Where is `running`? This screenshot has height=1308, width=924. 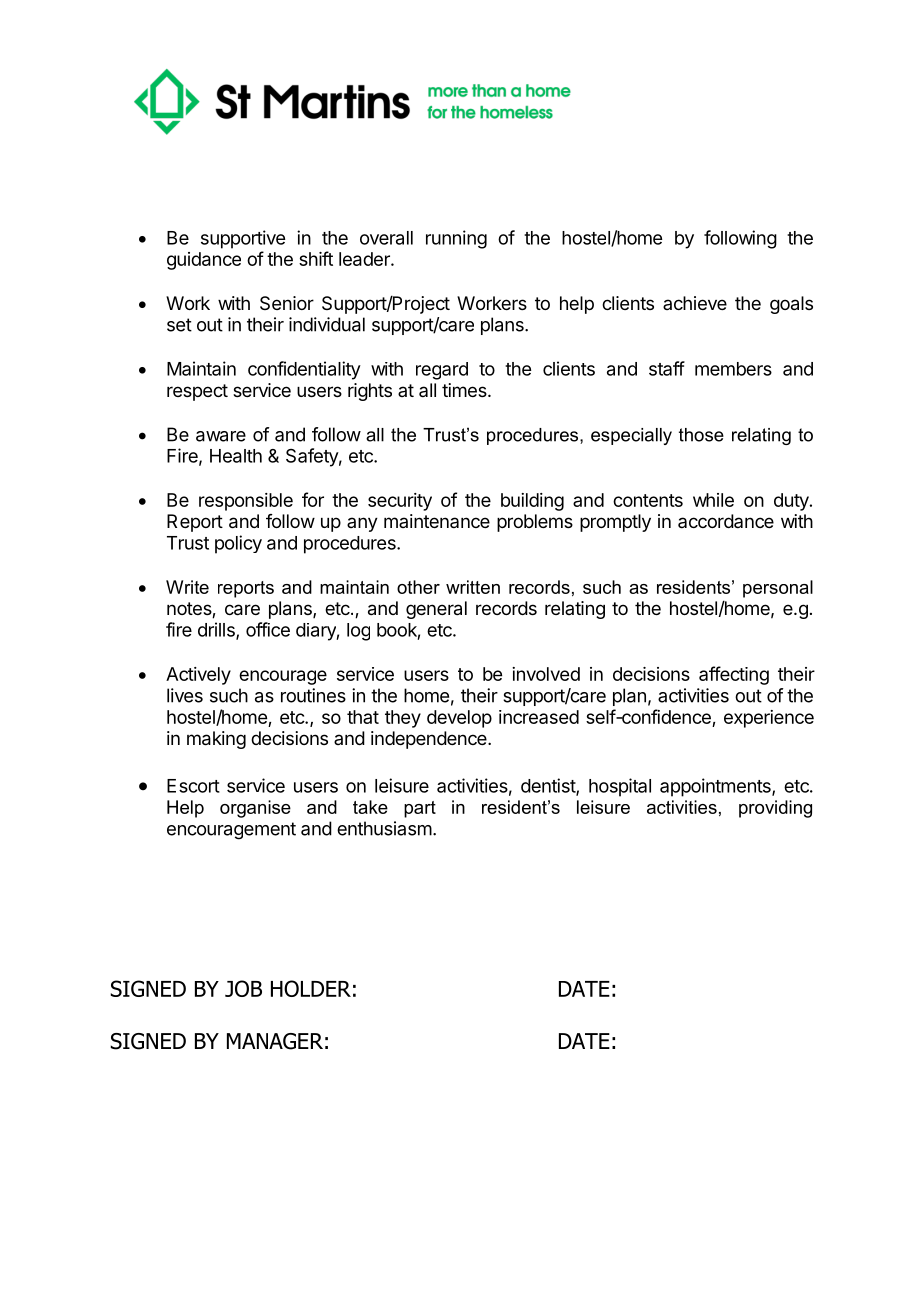
running is located at coordinates (456, 239).
